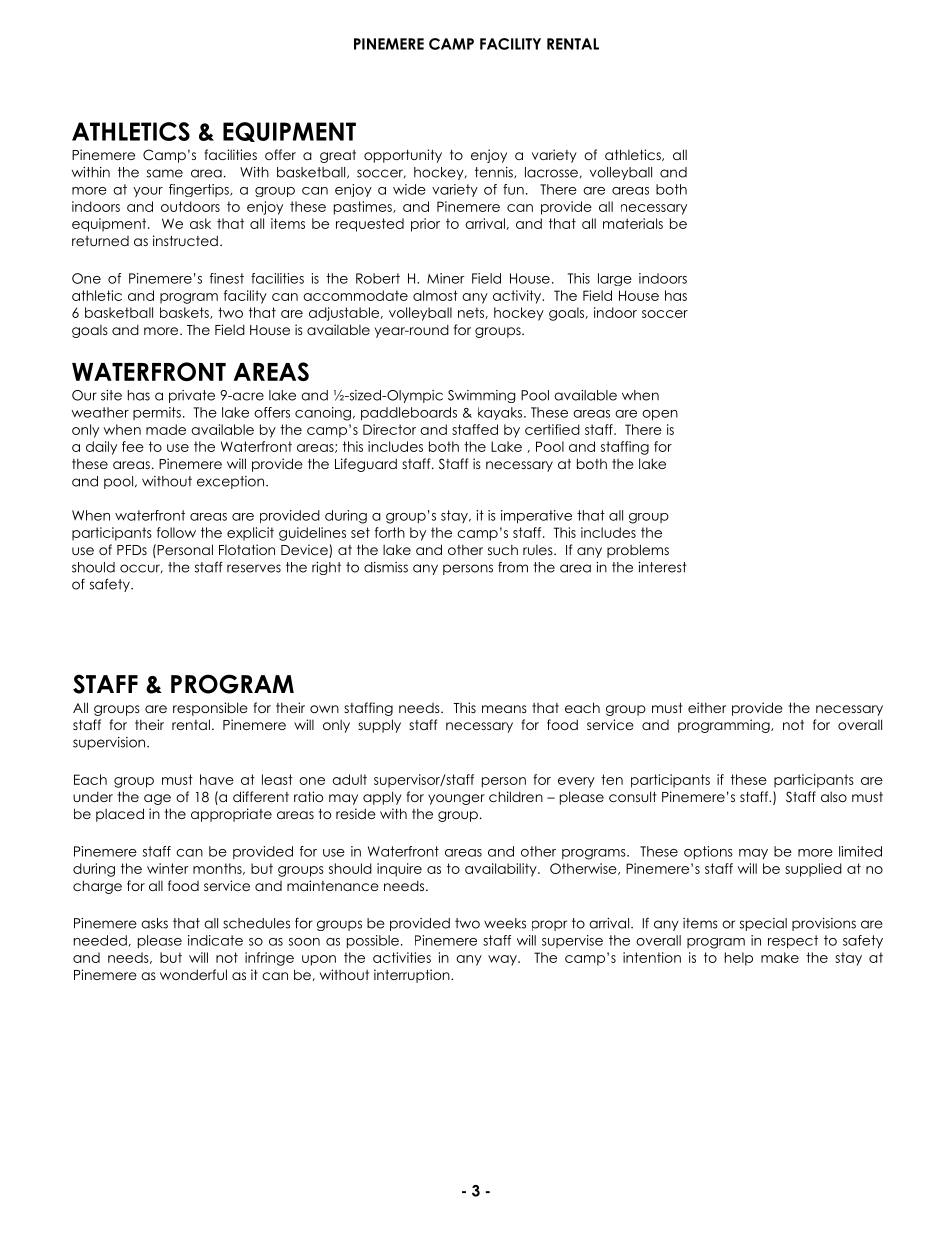  I want to click on materials, so click(633, 223).
